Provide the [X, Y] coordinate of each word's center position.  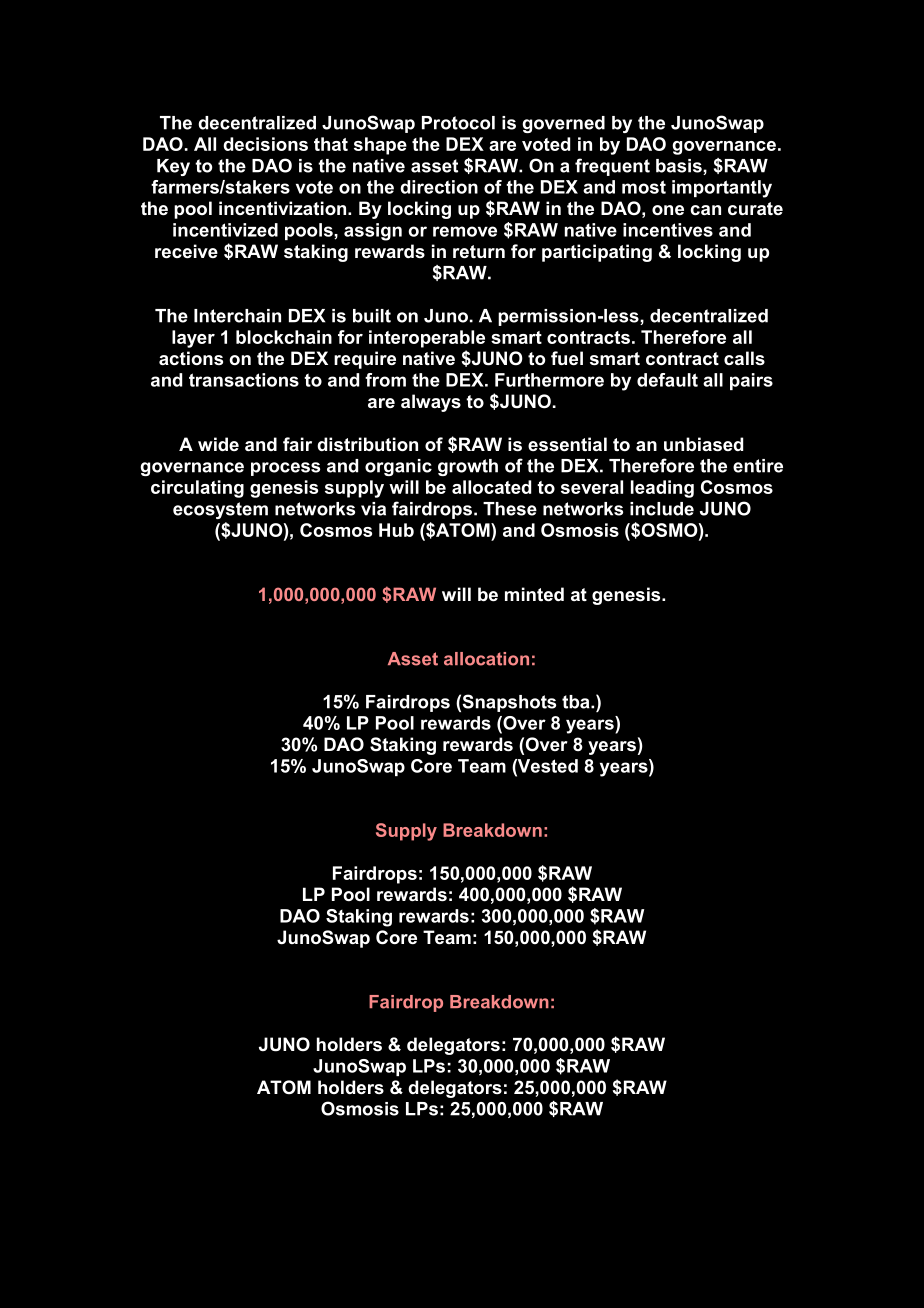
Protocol [458, 123]
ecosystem [220, 510]
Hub [396, 530]
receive [186, 251]
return [479, 252]
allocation [486, 659]
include [662, 509]
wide [218, 444]
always [431, 403]
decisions [265, 144]
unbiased [703, 444]
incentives [668, 230]
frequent [612, 167]
